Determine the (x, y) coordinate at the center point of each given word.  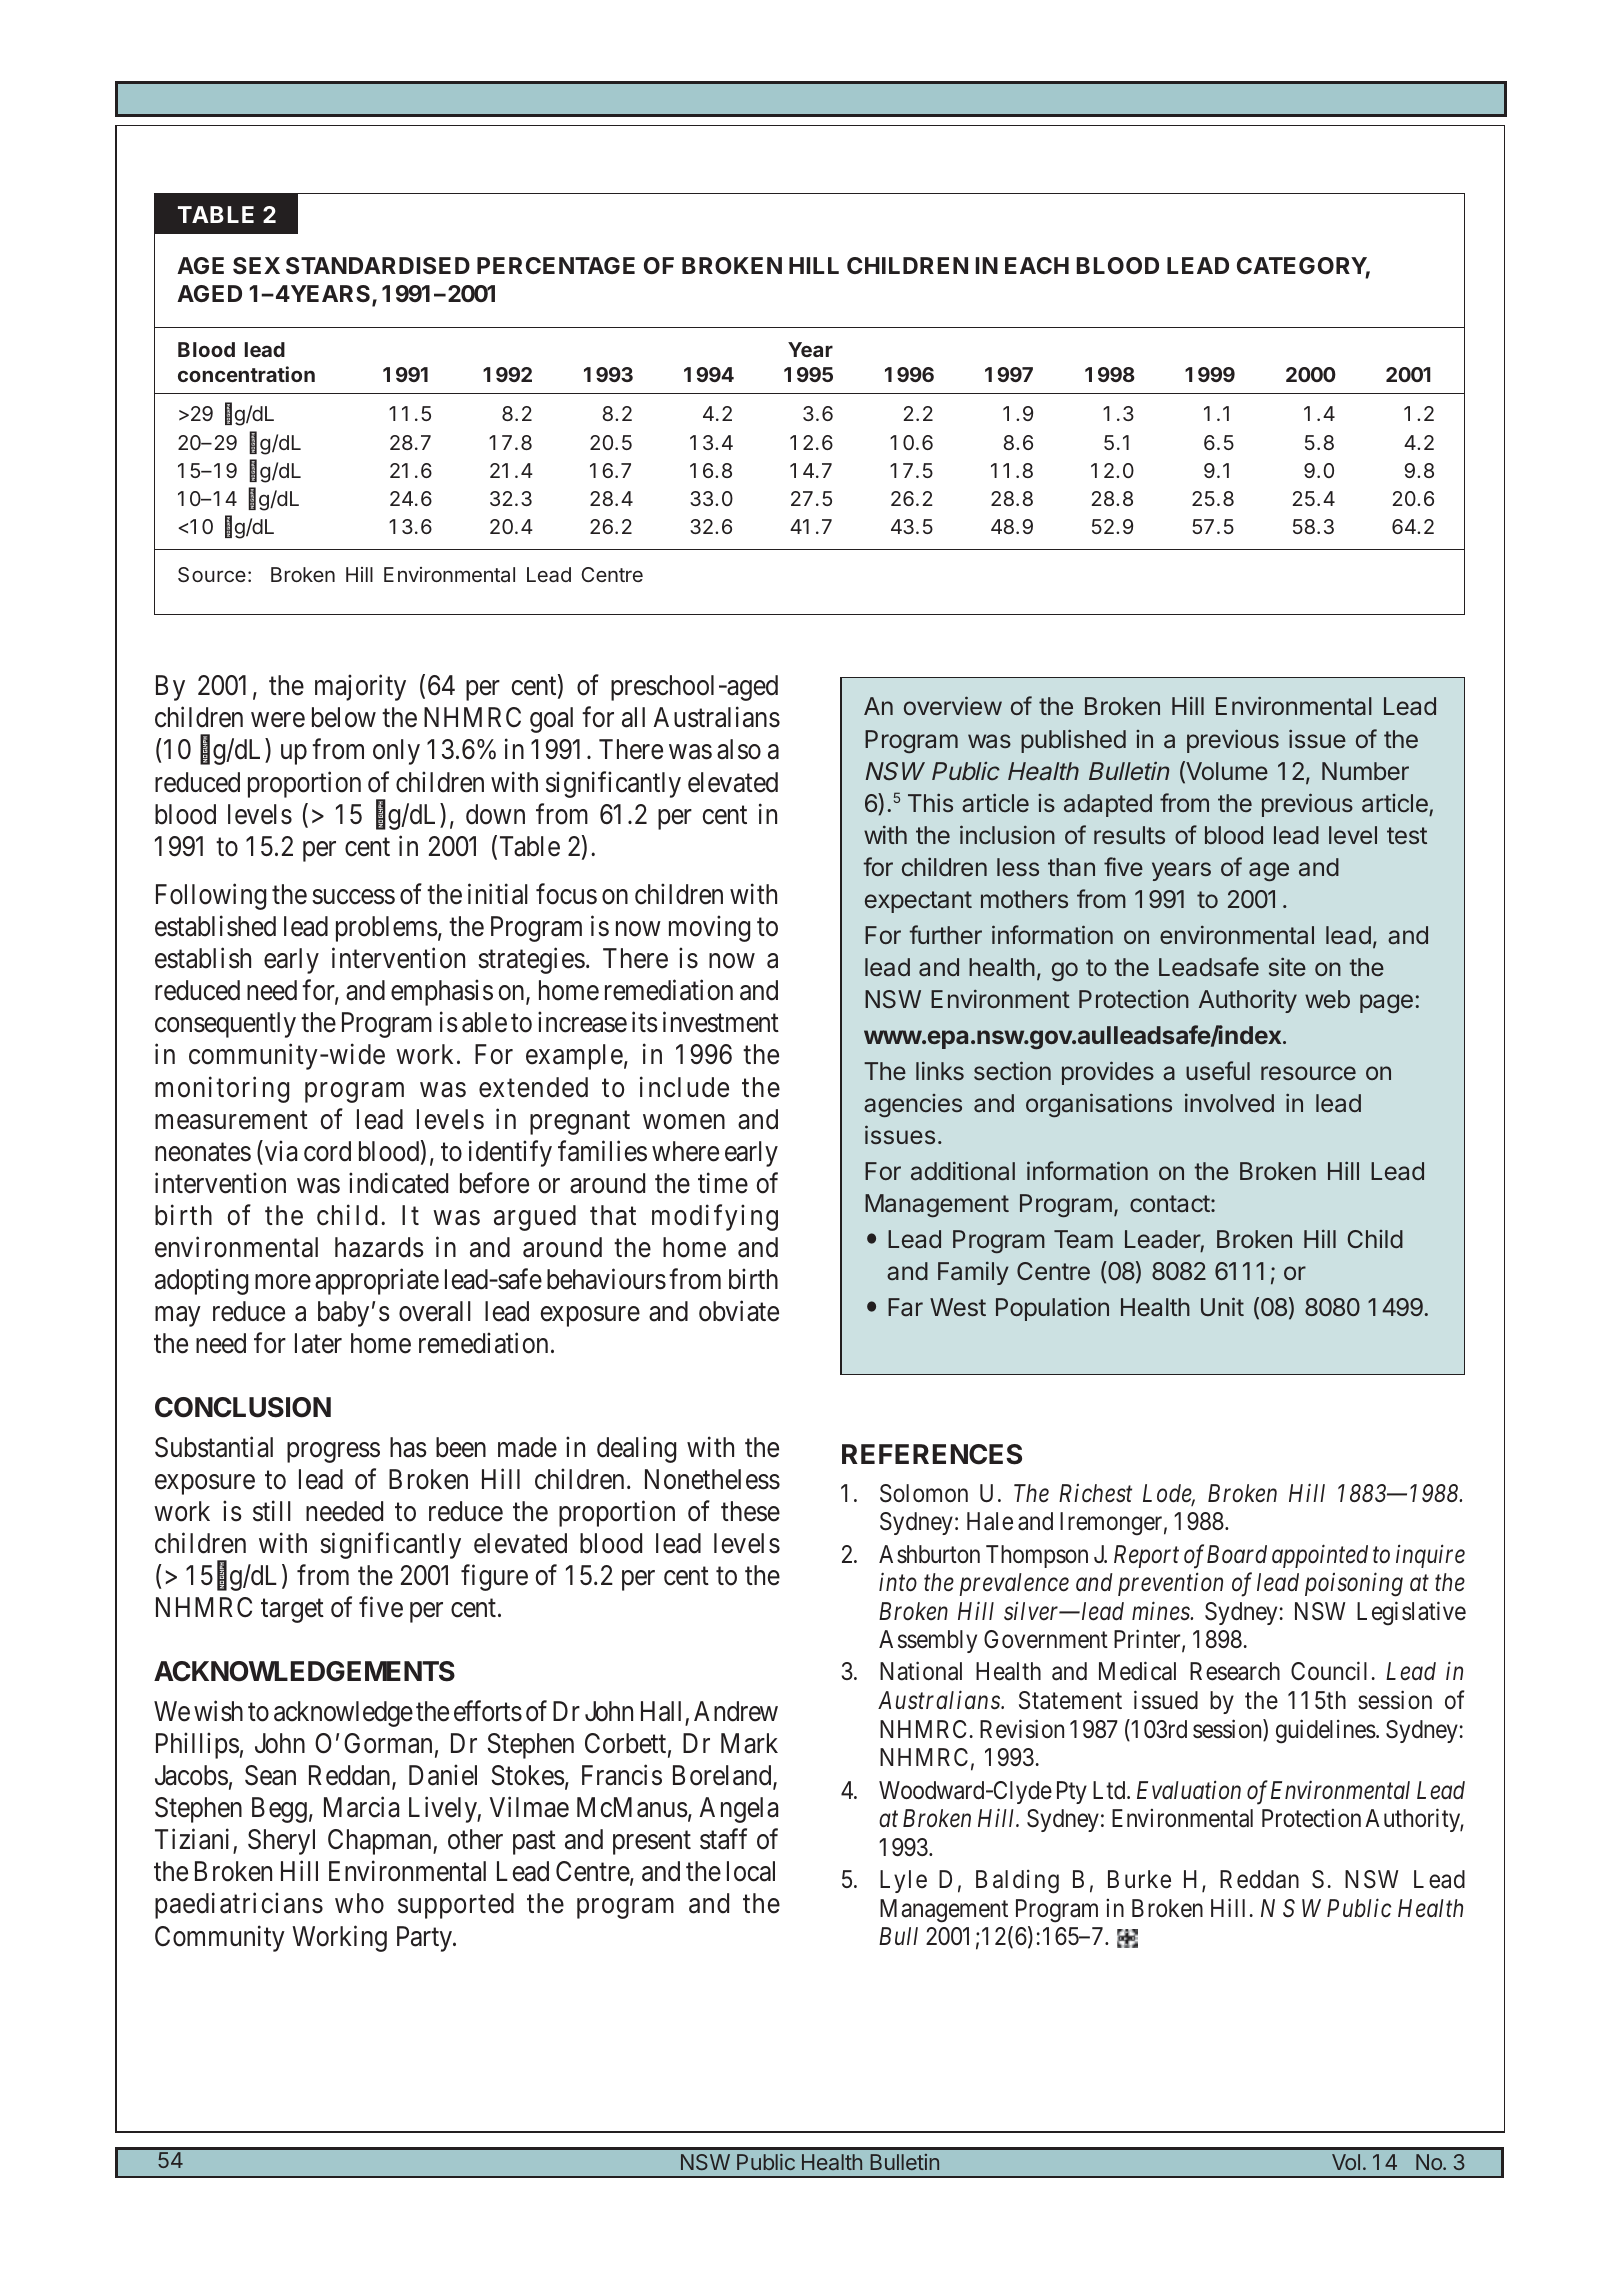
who (359, 1903)
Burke (1139, 1879)
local (751, 1871)
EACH (1037, 265)
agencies (913, 1106)
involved (1229, 1102)
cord (327, 1151)
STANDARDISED (378, 265)
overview (953, 705)
